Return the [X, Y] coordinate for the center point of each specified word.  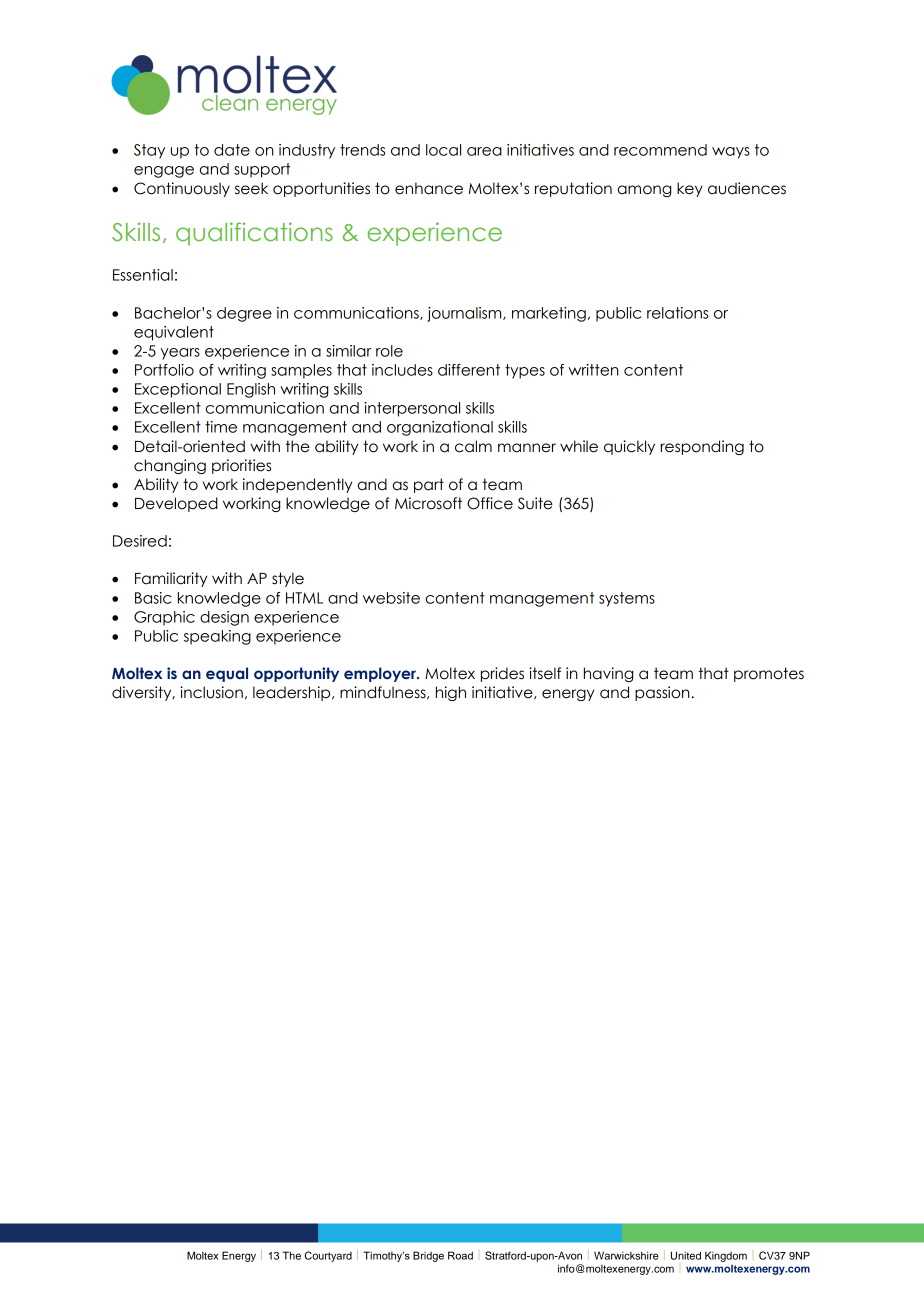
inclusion [211, 692]
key [690, 189]
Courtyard [328, 1256]
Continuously [182, 189]
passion [663, 693]
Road [460, 1255]
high [451, 693]
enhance [429, 188]
